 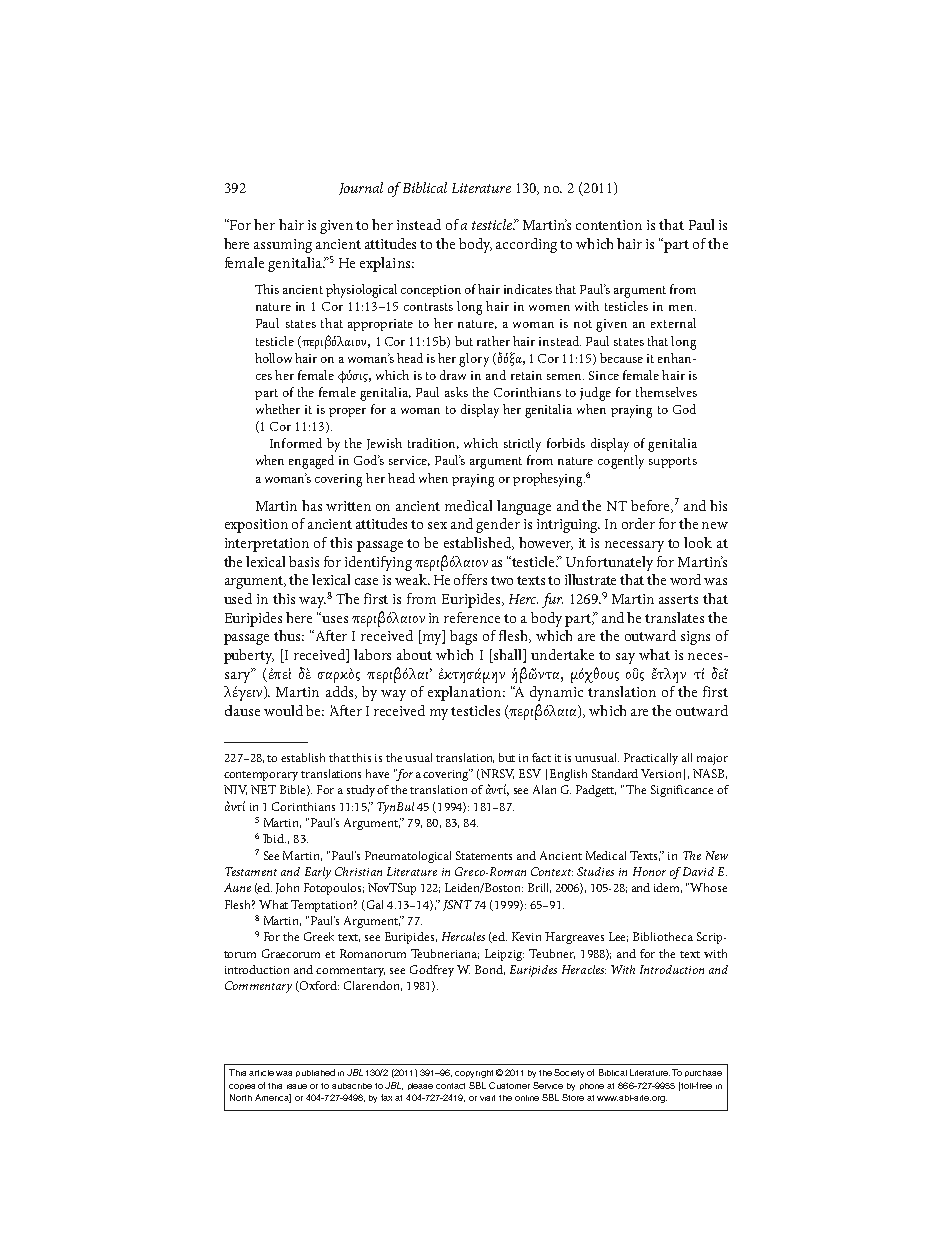 What do you see at coordinates (474, 1074) in the screenshot?
I see `copyright` at bounding box center [474, 1074].
